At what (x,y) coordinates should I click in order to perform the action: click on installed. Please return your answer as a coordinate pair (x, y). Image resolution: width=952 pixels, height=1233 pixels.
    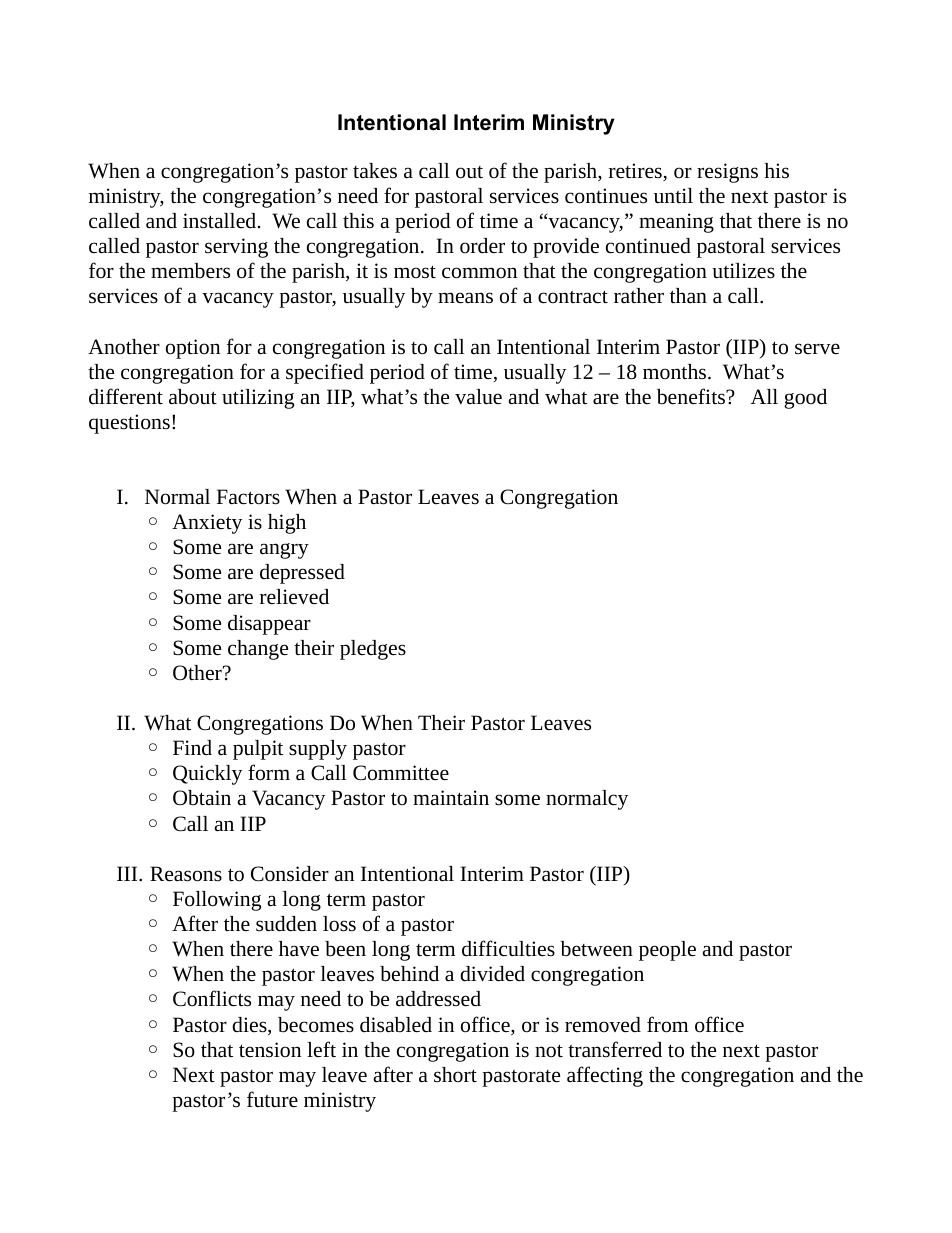
    Looking at the image, I should click on (221, 221).
